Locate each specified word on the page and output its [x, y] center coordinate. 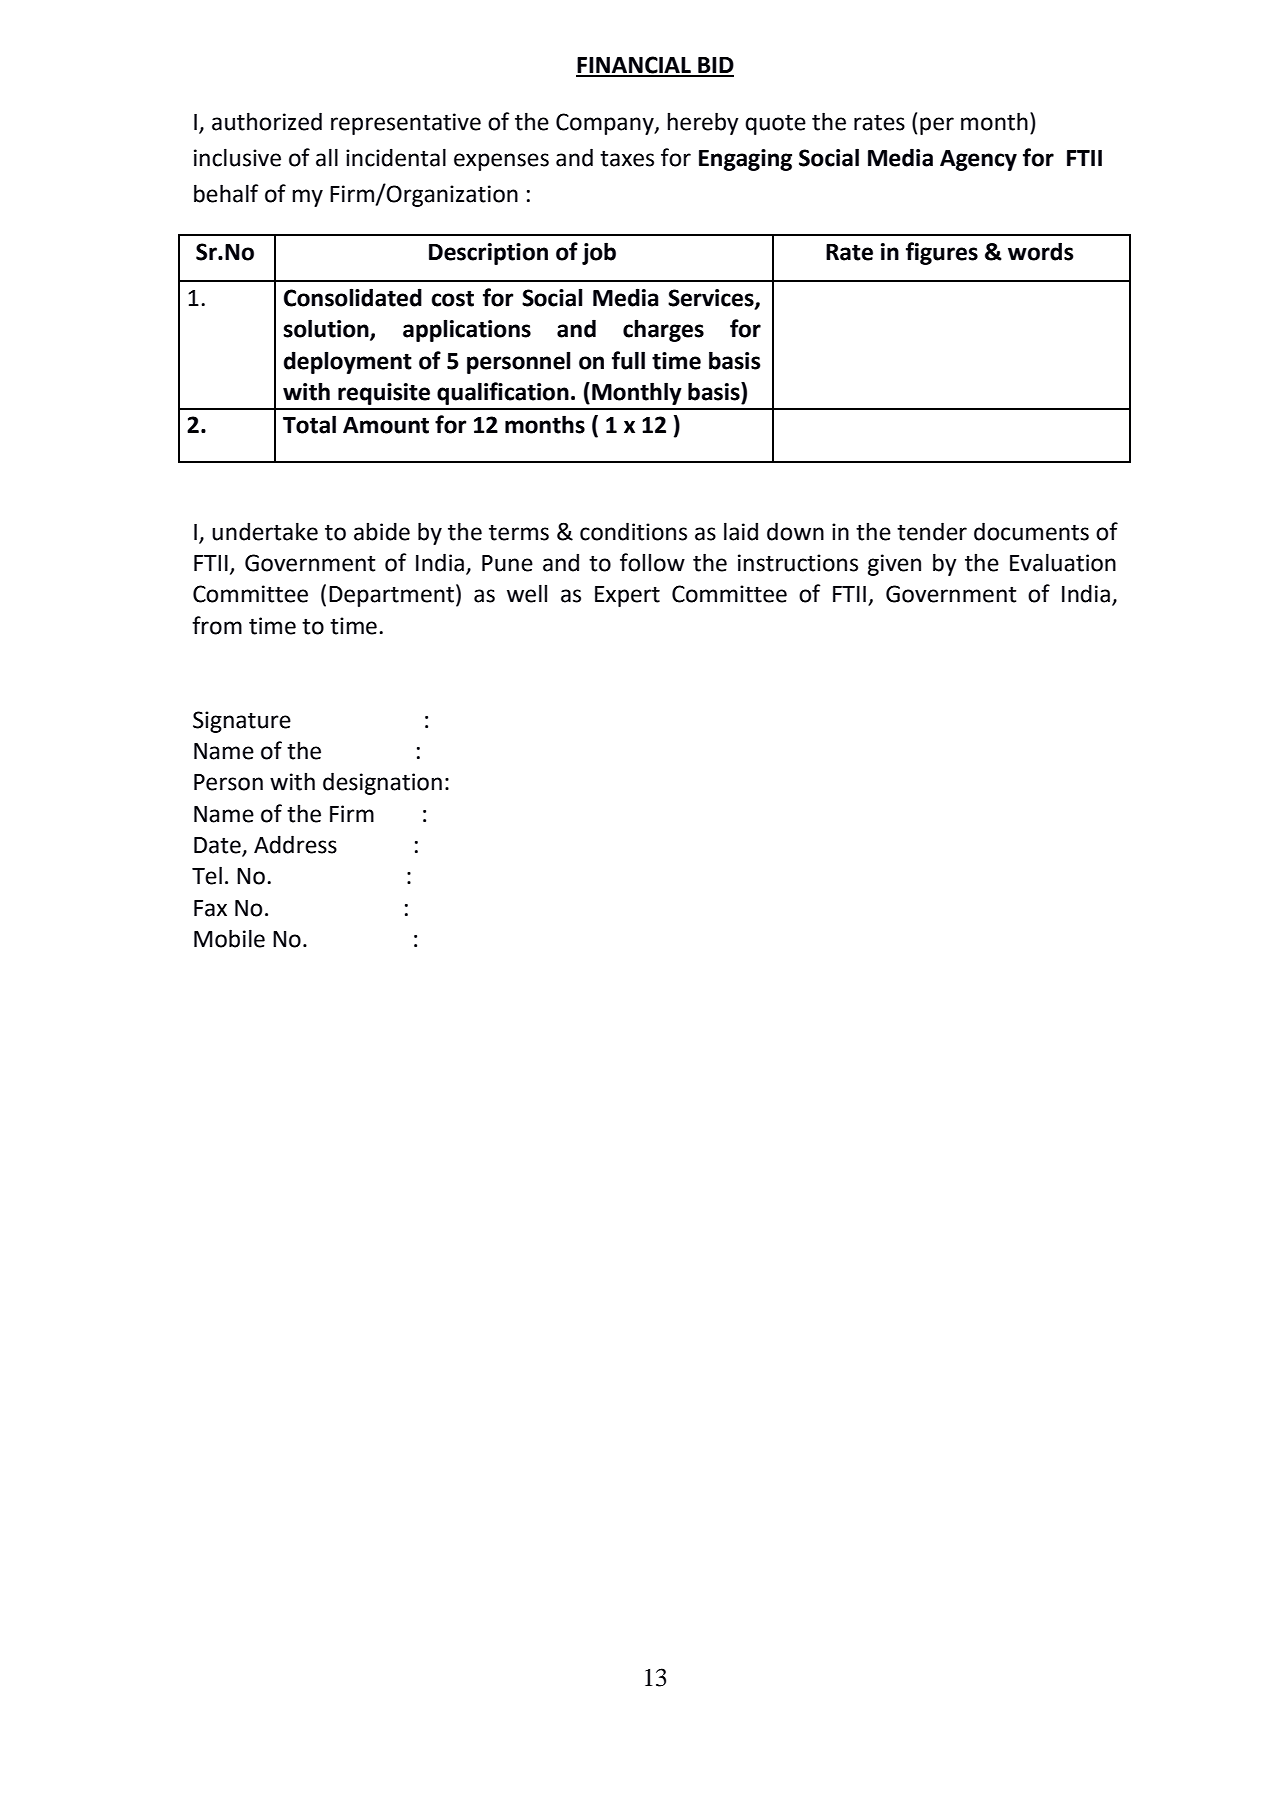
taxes [627, 158]
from [217, 625]
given [894, 565]
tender [932, 531]
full [628, 360]
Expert [627, 596]
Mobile [229, 938]
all [327, 157]
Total [309, 424]
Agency [978, 160]
